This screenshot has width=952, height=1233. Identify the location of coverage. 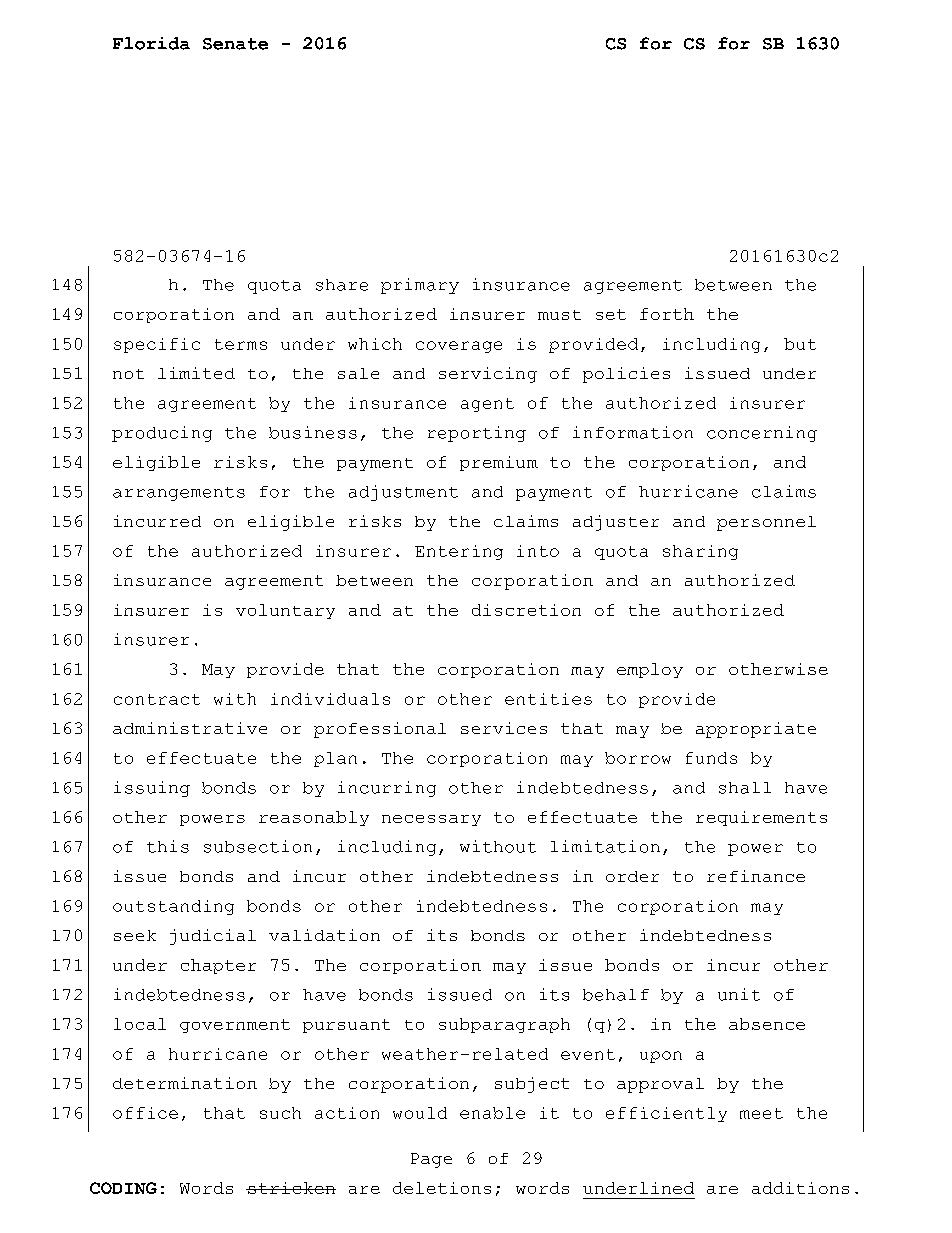
(459, 347).
